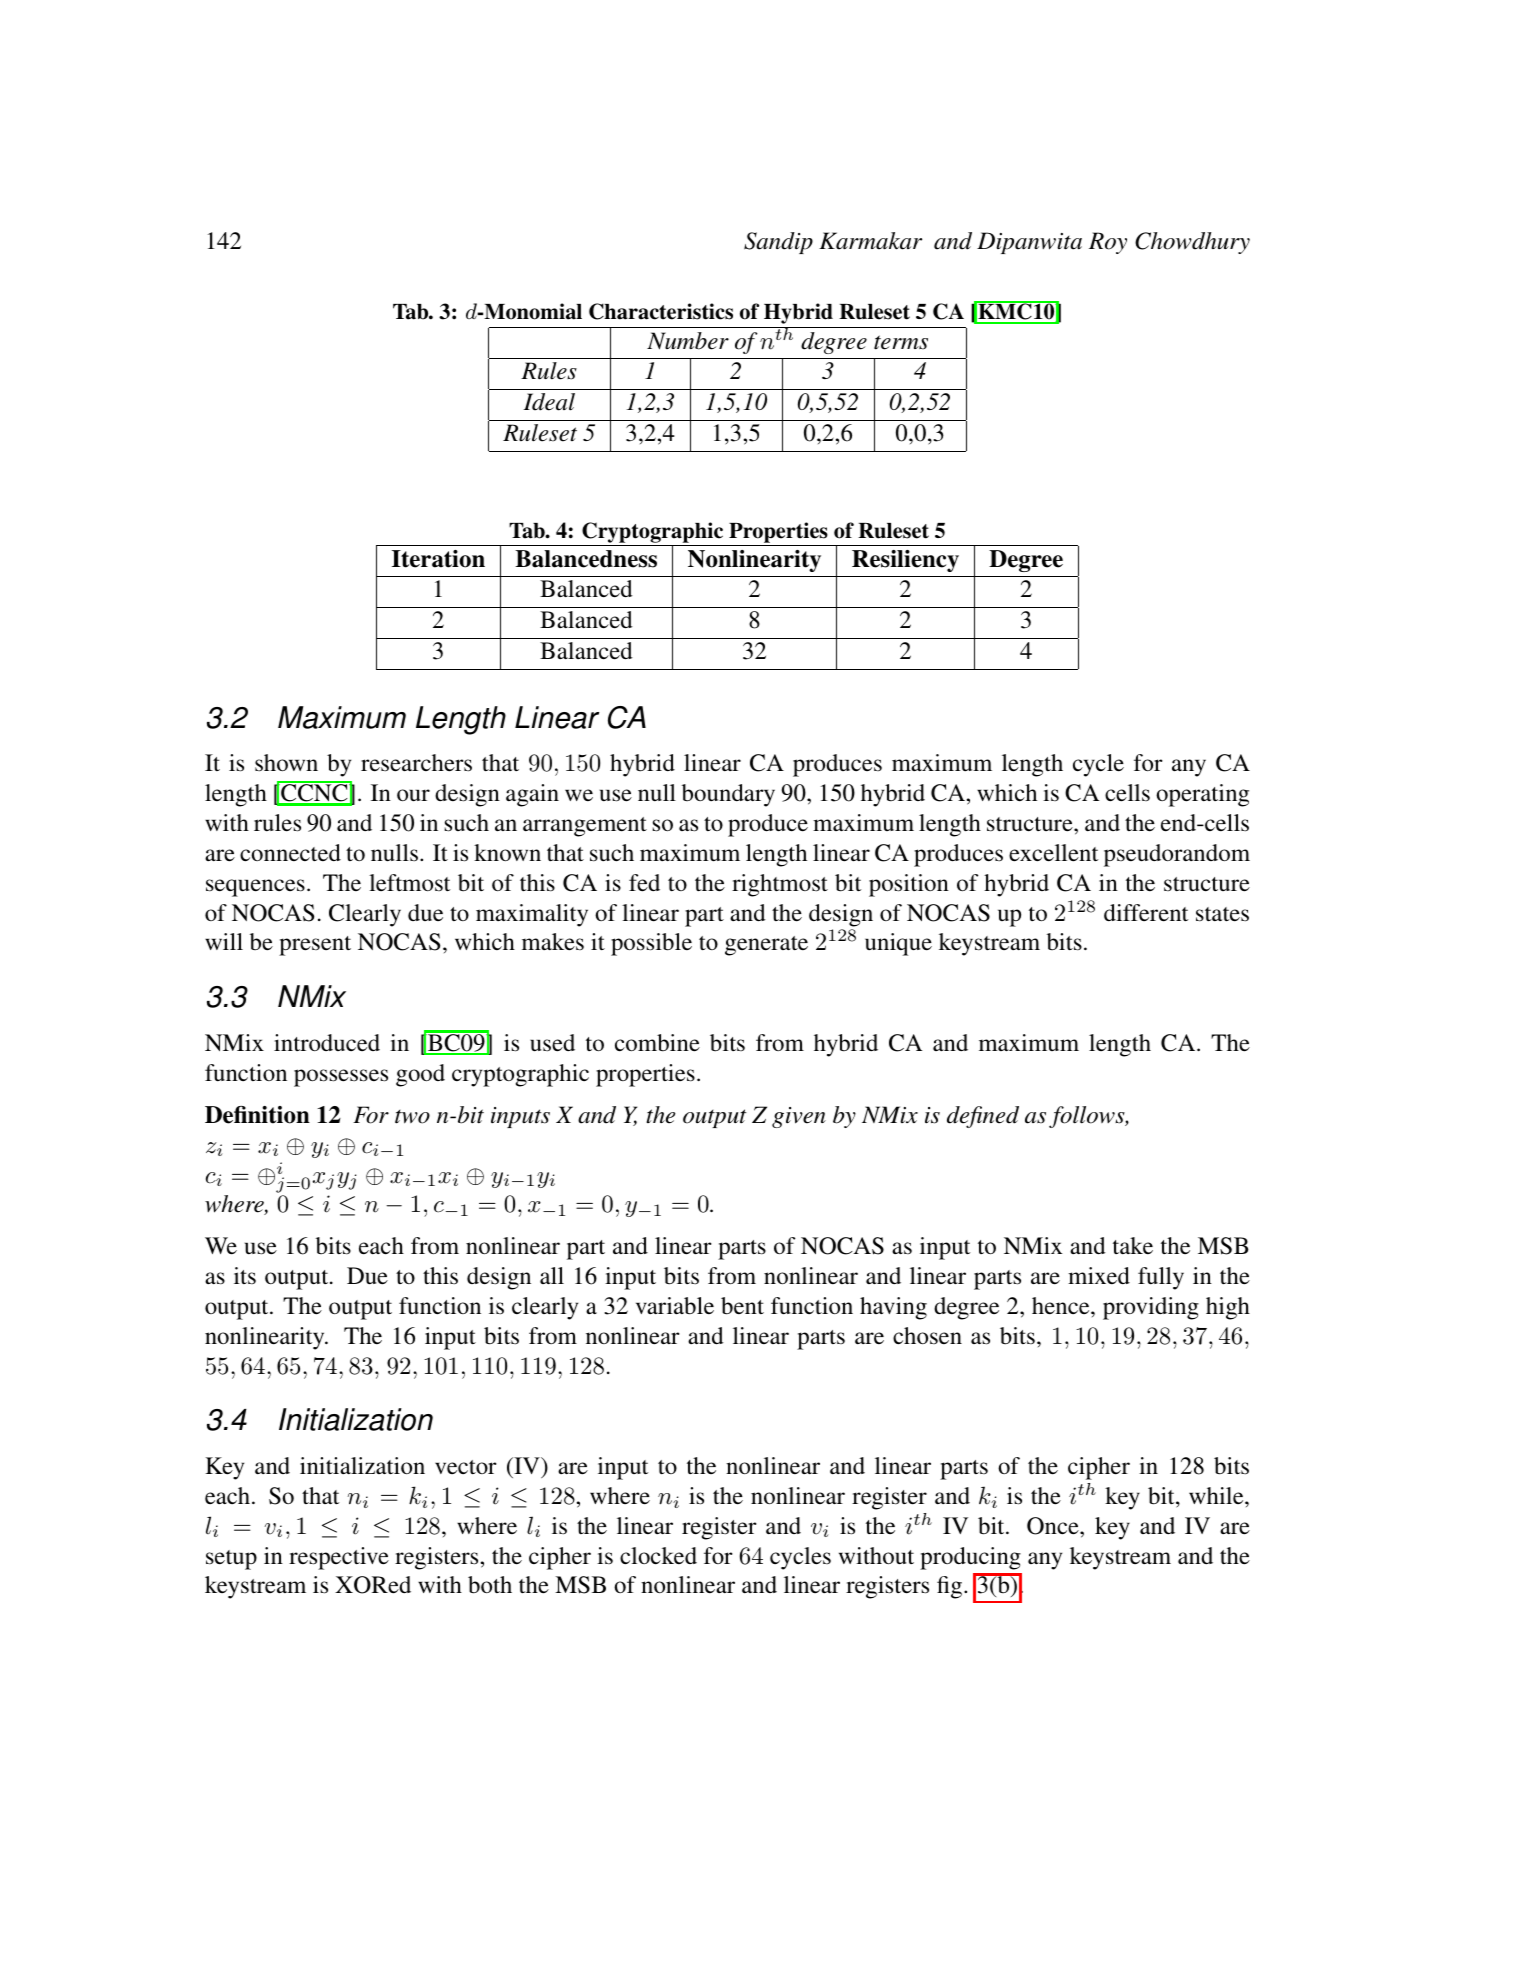  Describe the element at coordinates (339, 1558) in the screenshot. I see `respective` at that location.
